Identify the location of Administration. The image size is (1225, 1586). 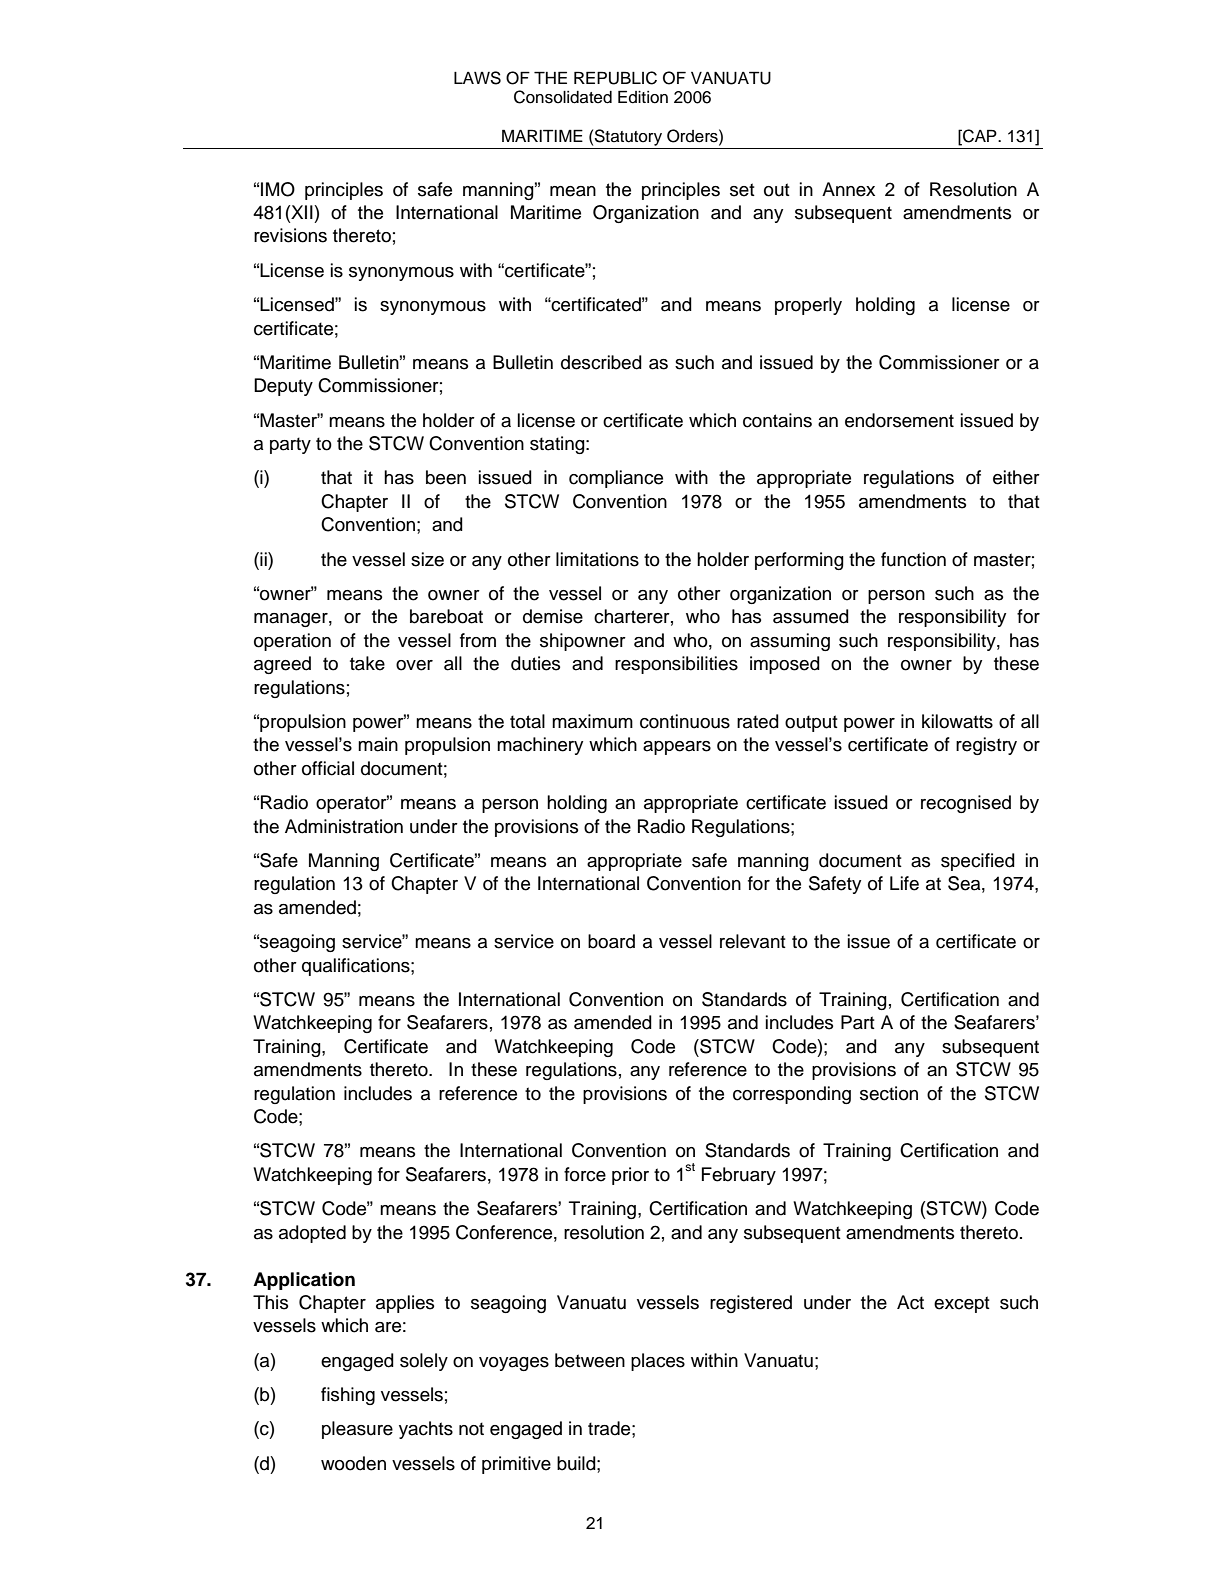
(344, 826).
